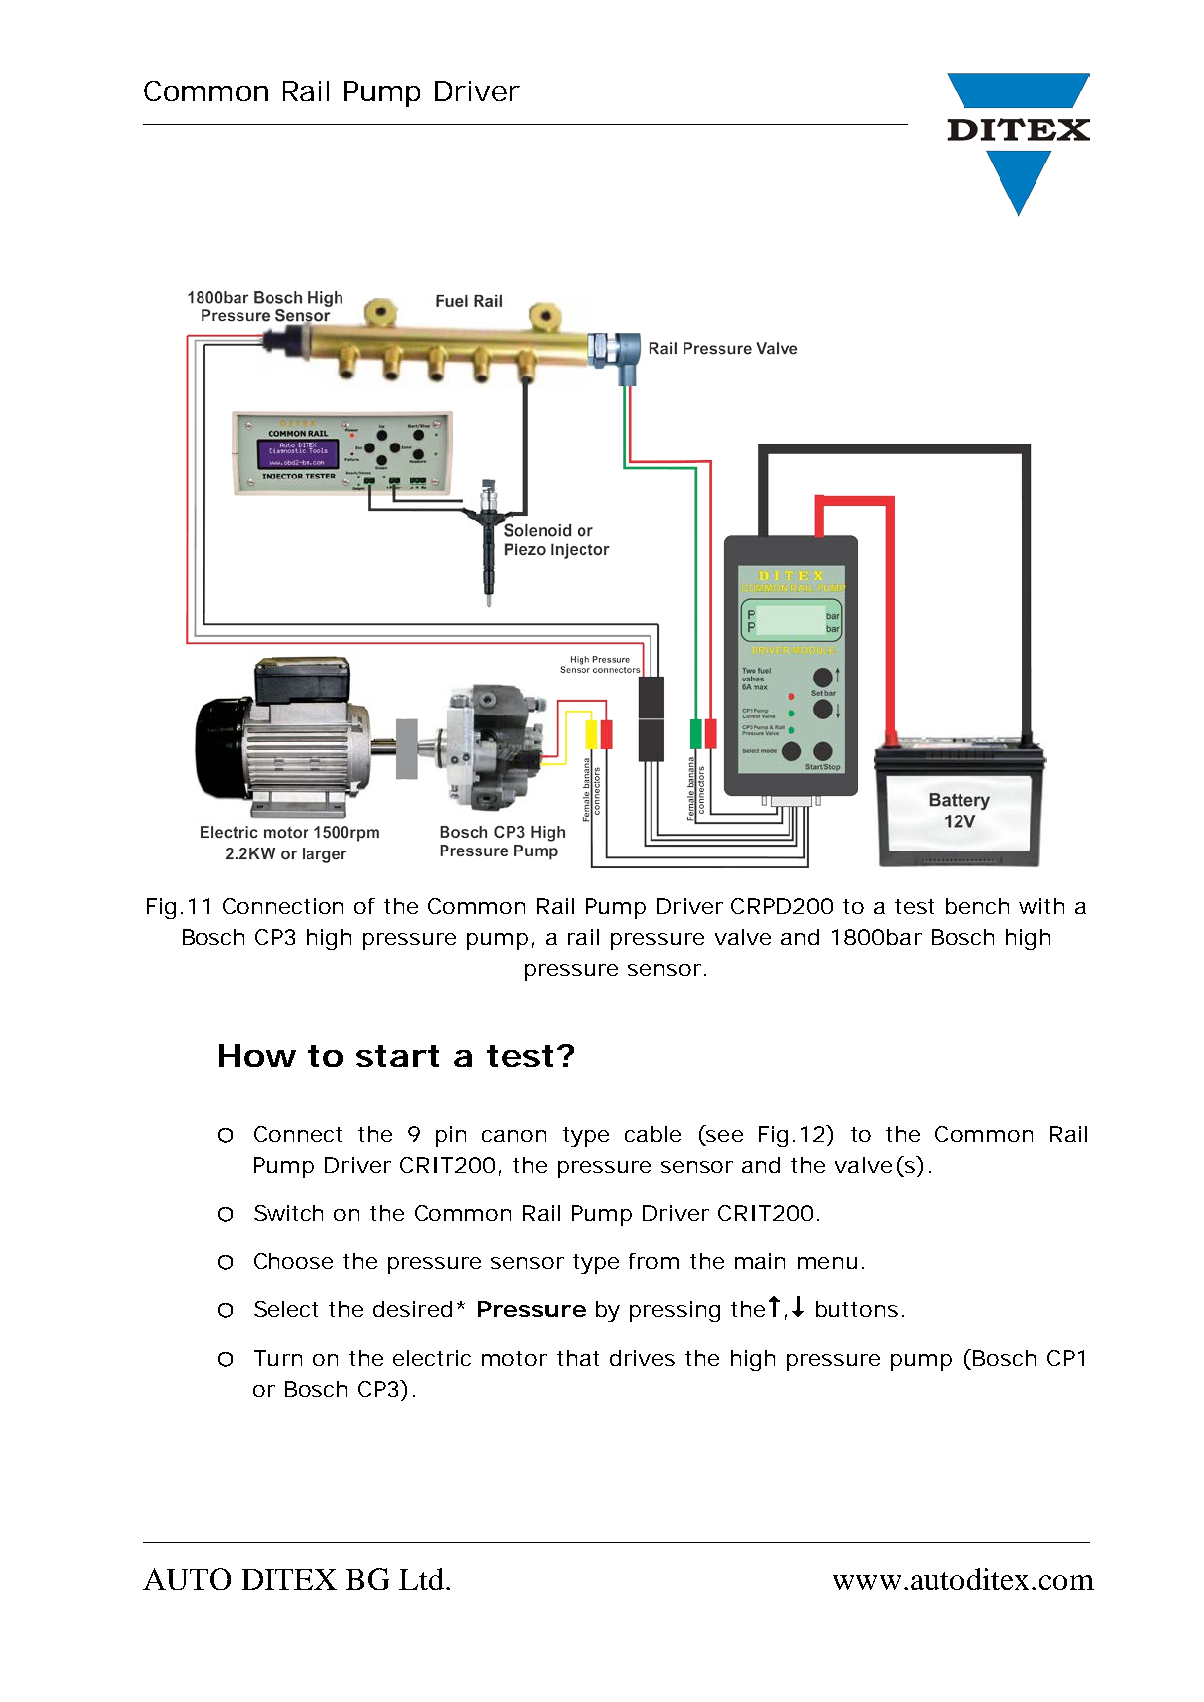 The image size is (1204, 1702). Describe the element at coordinates (421, 1579) in the page. I see `Ltd` at that location.
